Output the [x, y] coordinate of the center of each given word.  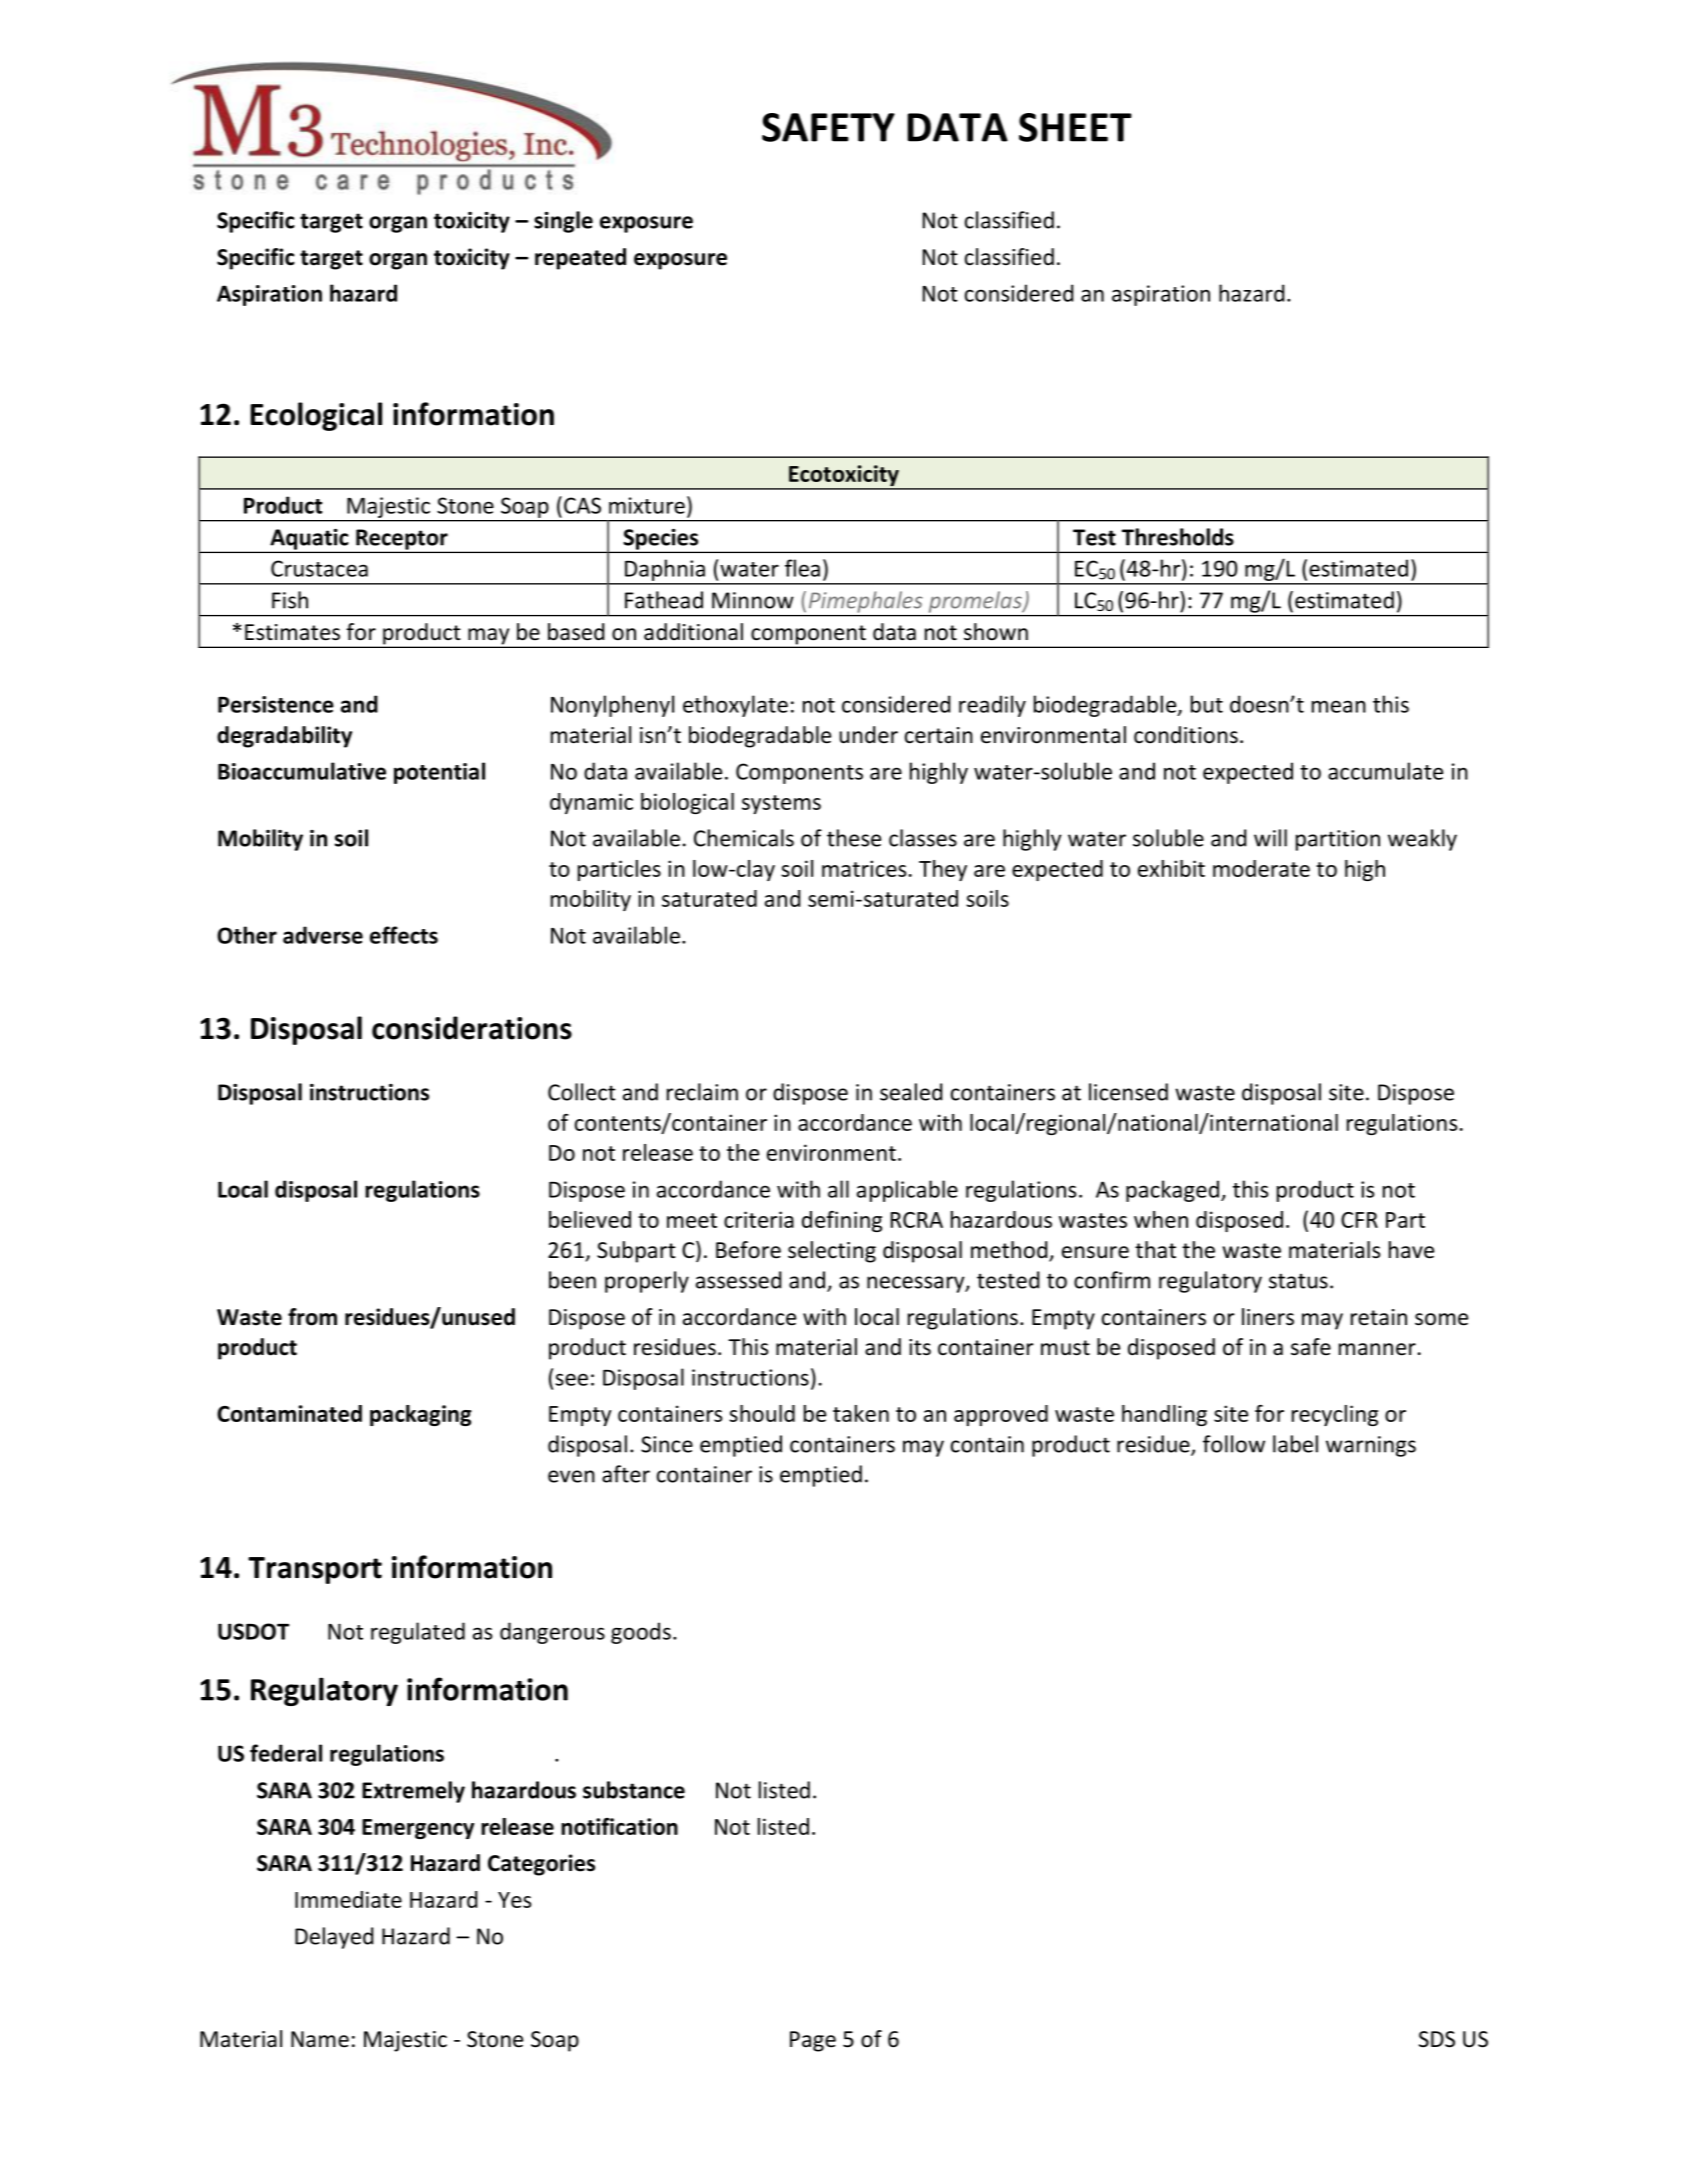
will [1270, 838]
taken [861, 1413]
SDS [1437, 2039]
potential [439, 773]
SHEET [1075, 127]
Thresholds [1178, 537]
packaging [421, 1415]
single [563, 222]
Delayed [334, 1938]
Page [813, 2041]
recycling [1335, 1415]
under [868, 735]
